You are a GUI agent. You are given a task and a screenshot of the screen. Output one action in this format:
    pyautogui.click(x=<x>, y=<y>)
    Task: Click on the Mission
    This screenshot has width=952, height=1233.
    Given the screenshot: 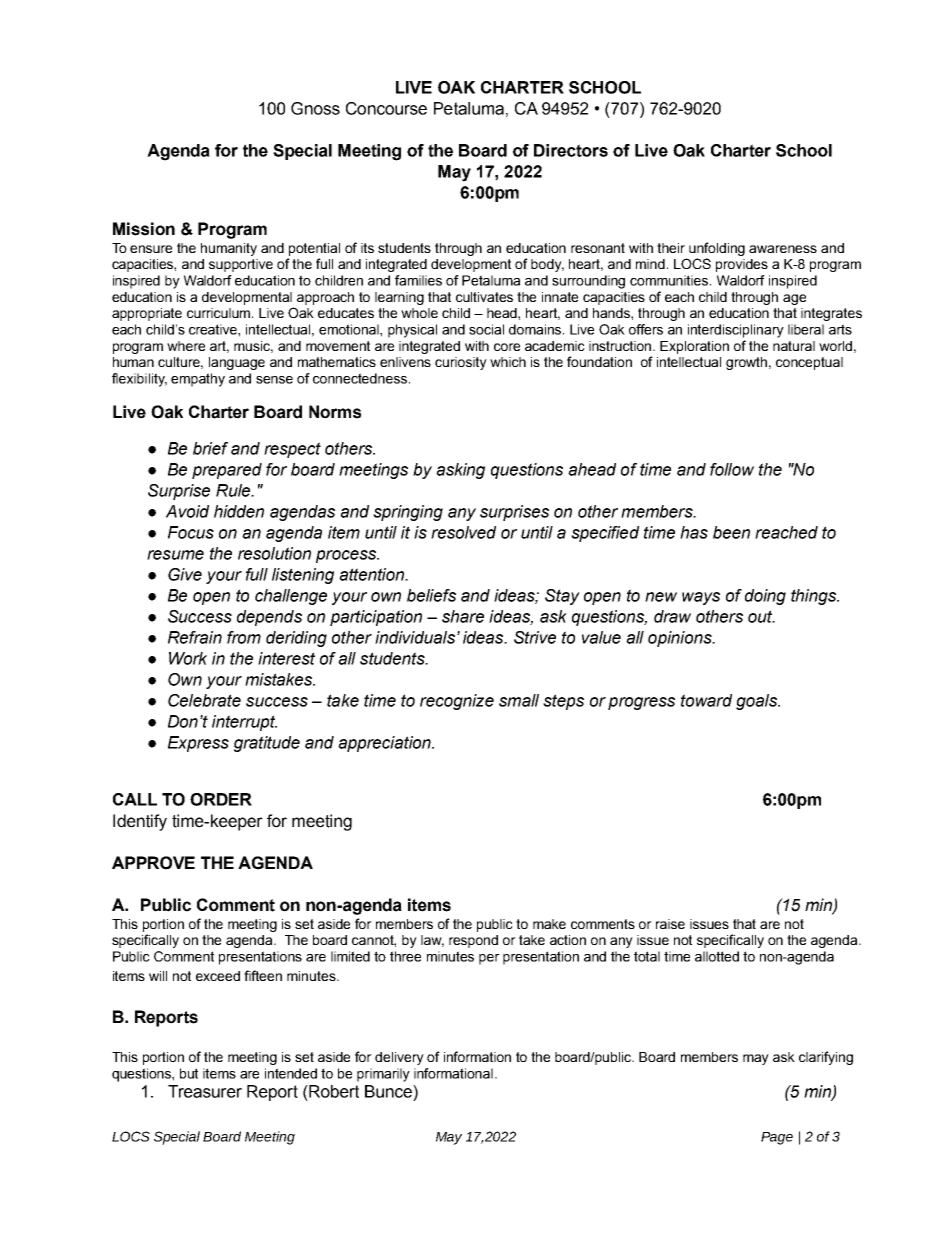 What is the action you would take?
    pyautogui.click(x=144, y=229)
